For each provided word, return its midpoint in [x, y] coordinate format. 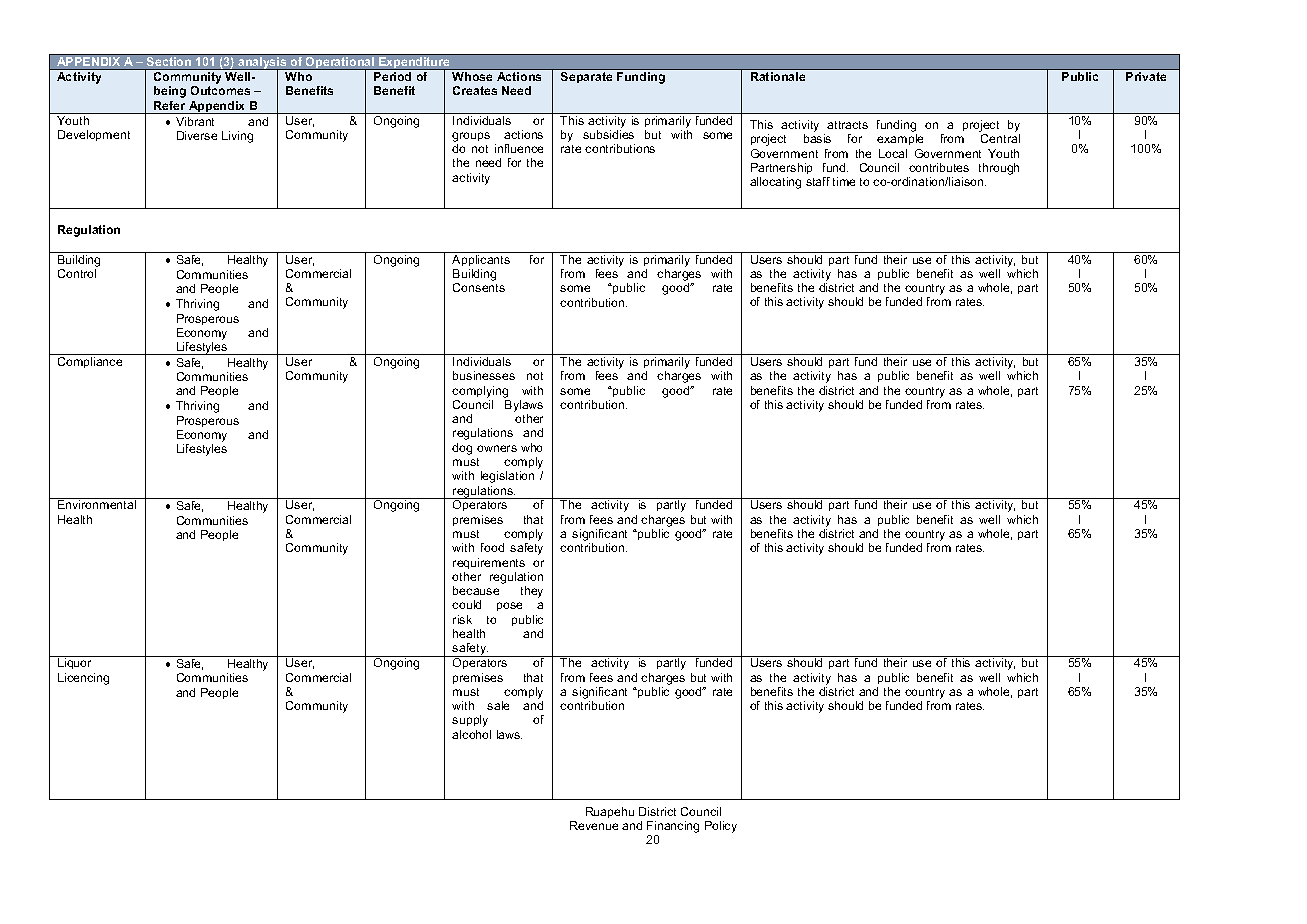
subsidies [608, 134]
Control [77, 273]
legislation [507, 477]
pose [509, 606]
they [532, 592]
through [999, 169]
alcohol [471, 734]
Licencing [83, 679]
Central [1000, 138]
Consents [479, 287]
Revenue [594, 825]
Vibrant [195, 121]
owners [497, 448]
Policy [721, 827]
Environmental [97, 504]
